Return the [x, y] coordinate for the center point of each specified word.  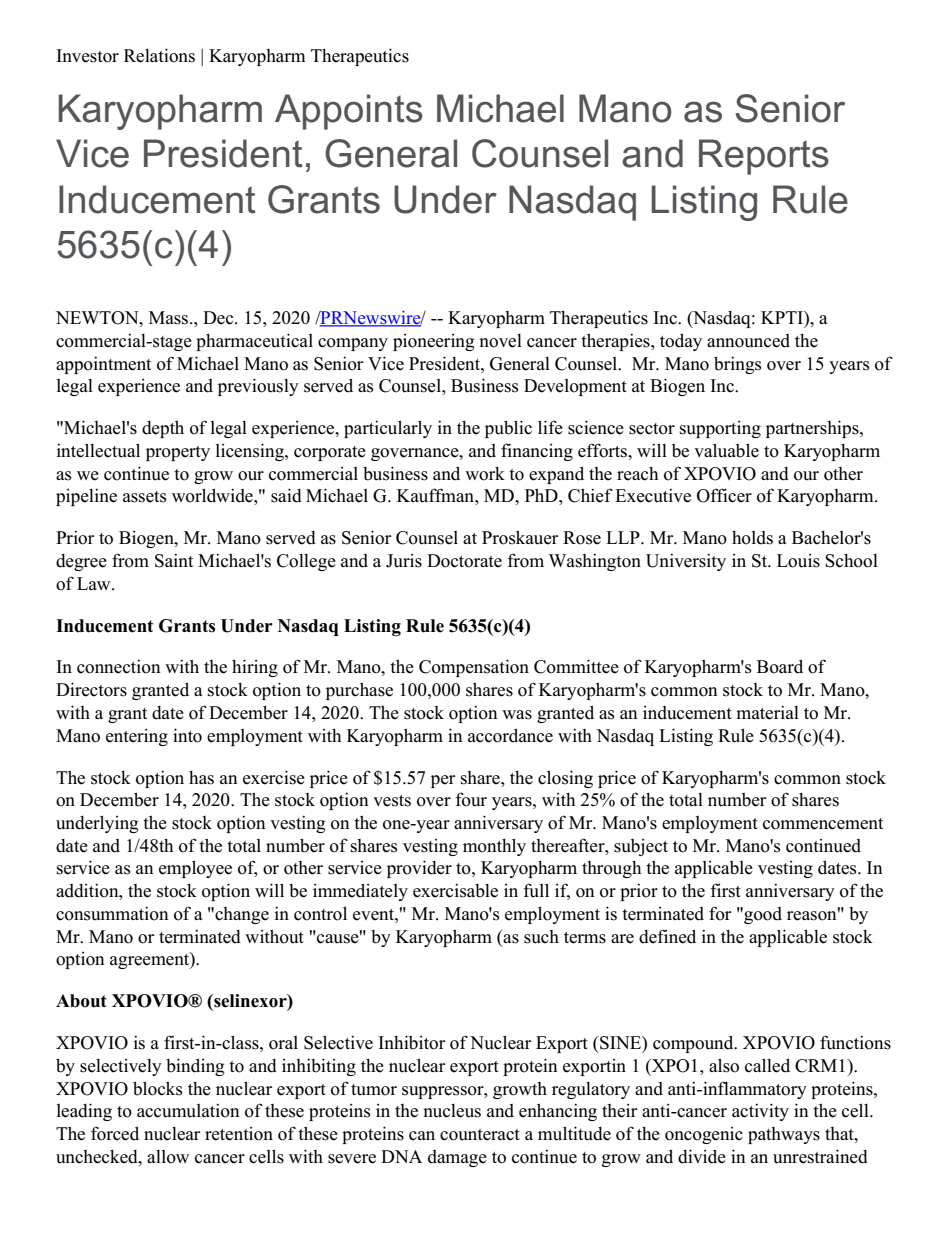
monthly [494, 847]
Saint [174, 560]
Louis [798, 561]
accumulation [188, 1110]
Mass [170, 318]
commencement [823, 824]
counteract [480, 1135]
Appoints [349, 112]
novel [500, 341]
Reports [764, 157]
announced [748, 341]
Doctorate [464, 561]
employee [195, 869]
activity [760, 1112]
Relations [159, 55]
